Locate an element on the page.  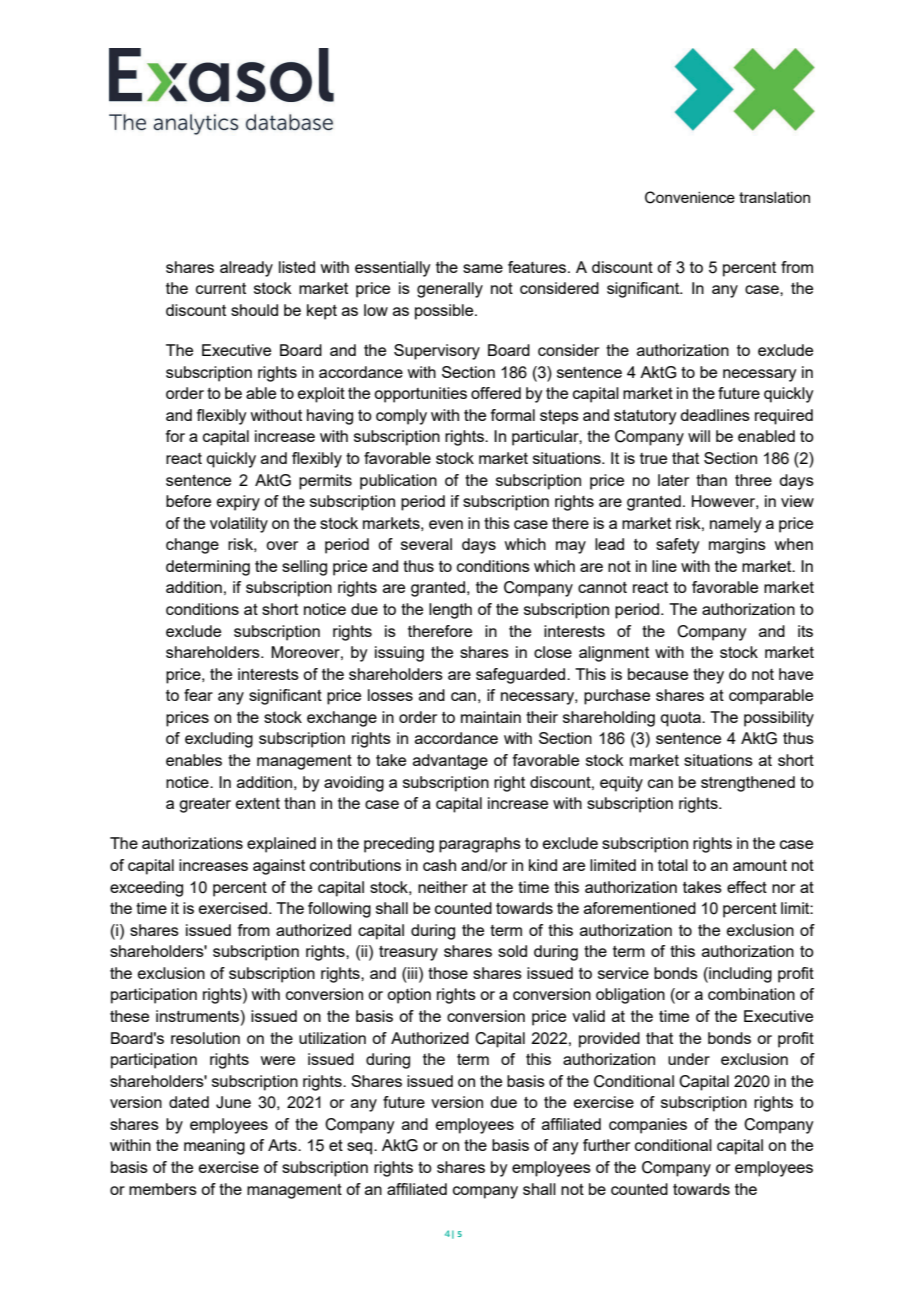
already is located at coordinates (246, 269).
